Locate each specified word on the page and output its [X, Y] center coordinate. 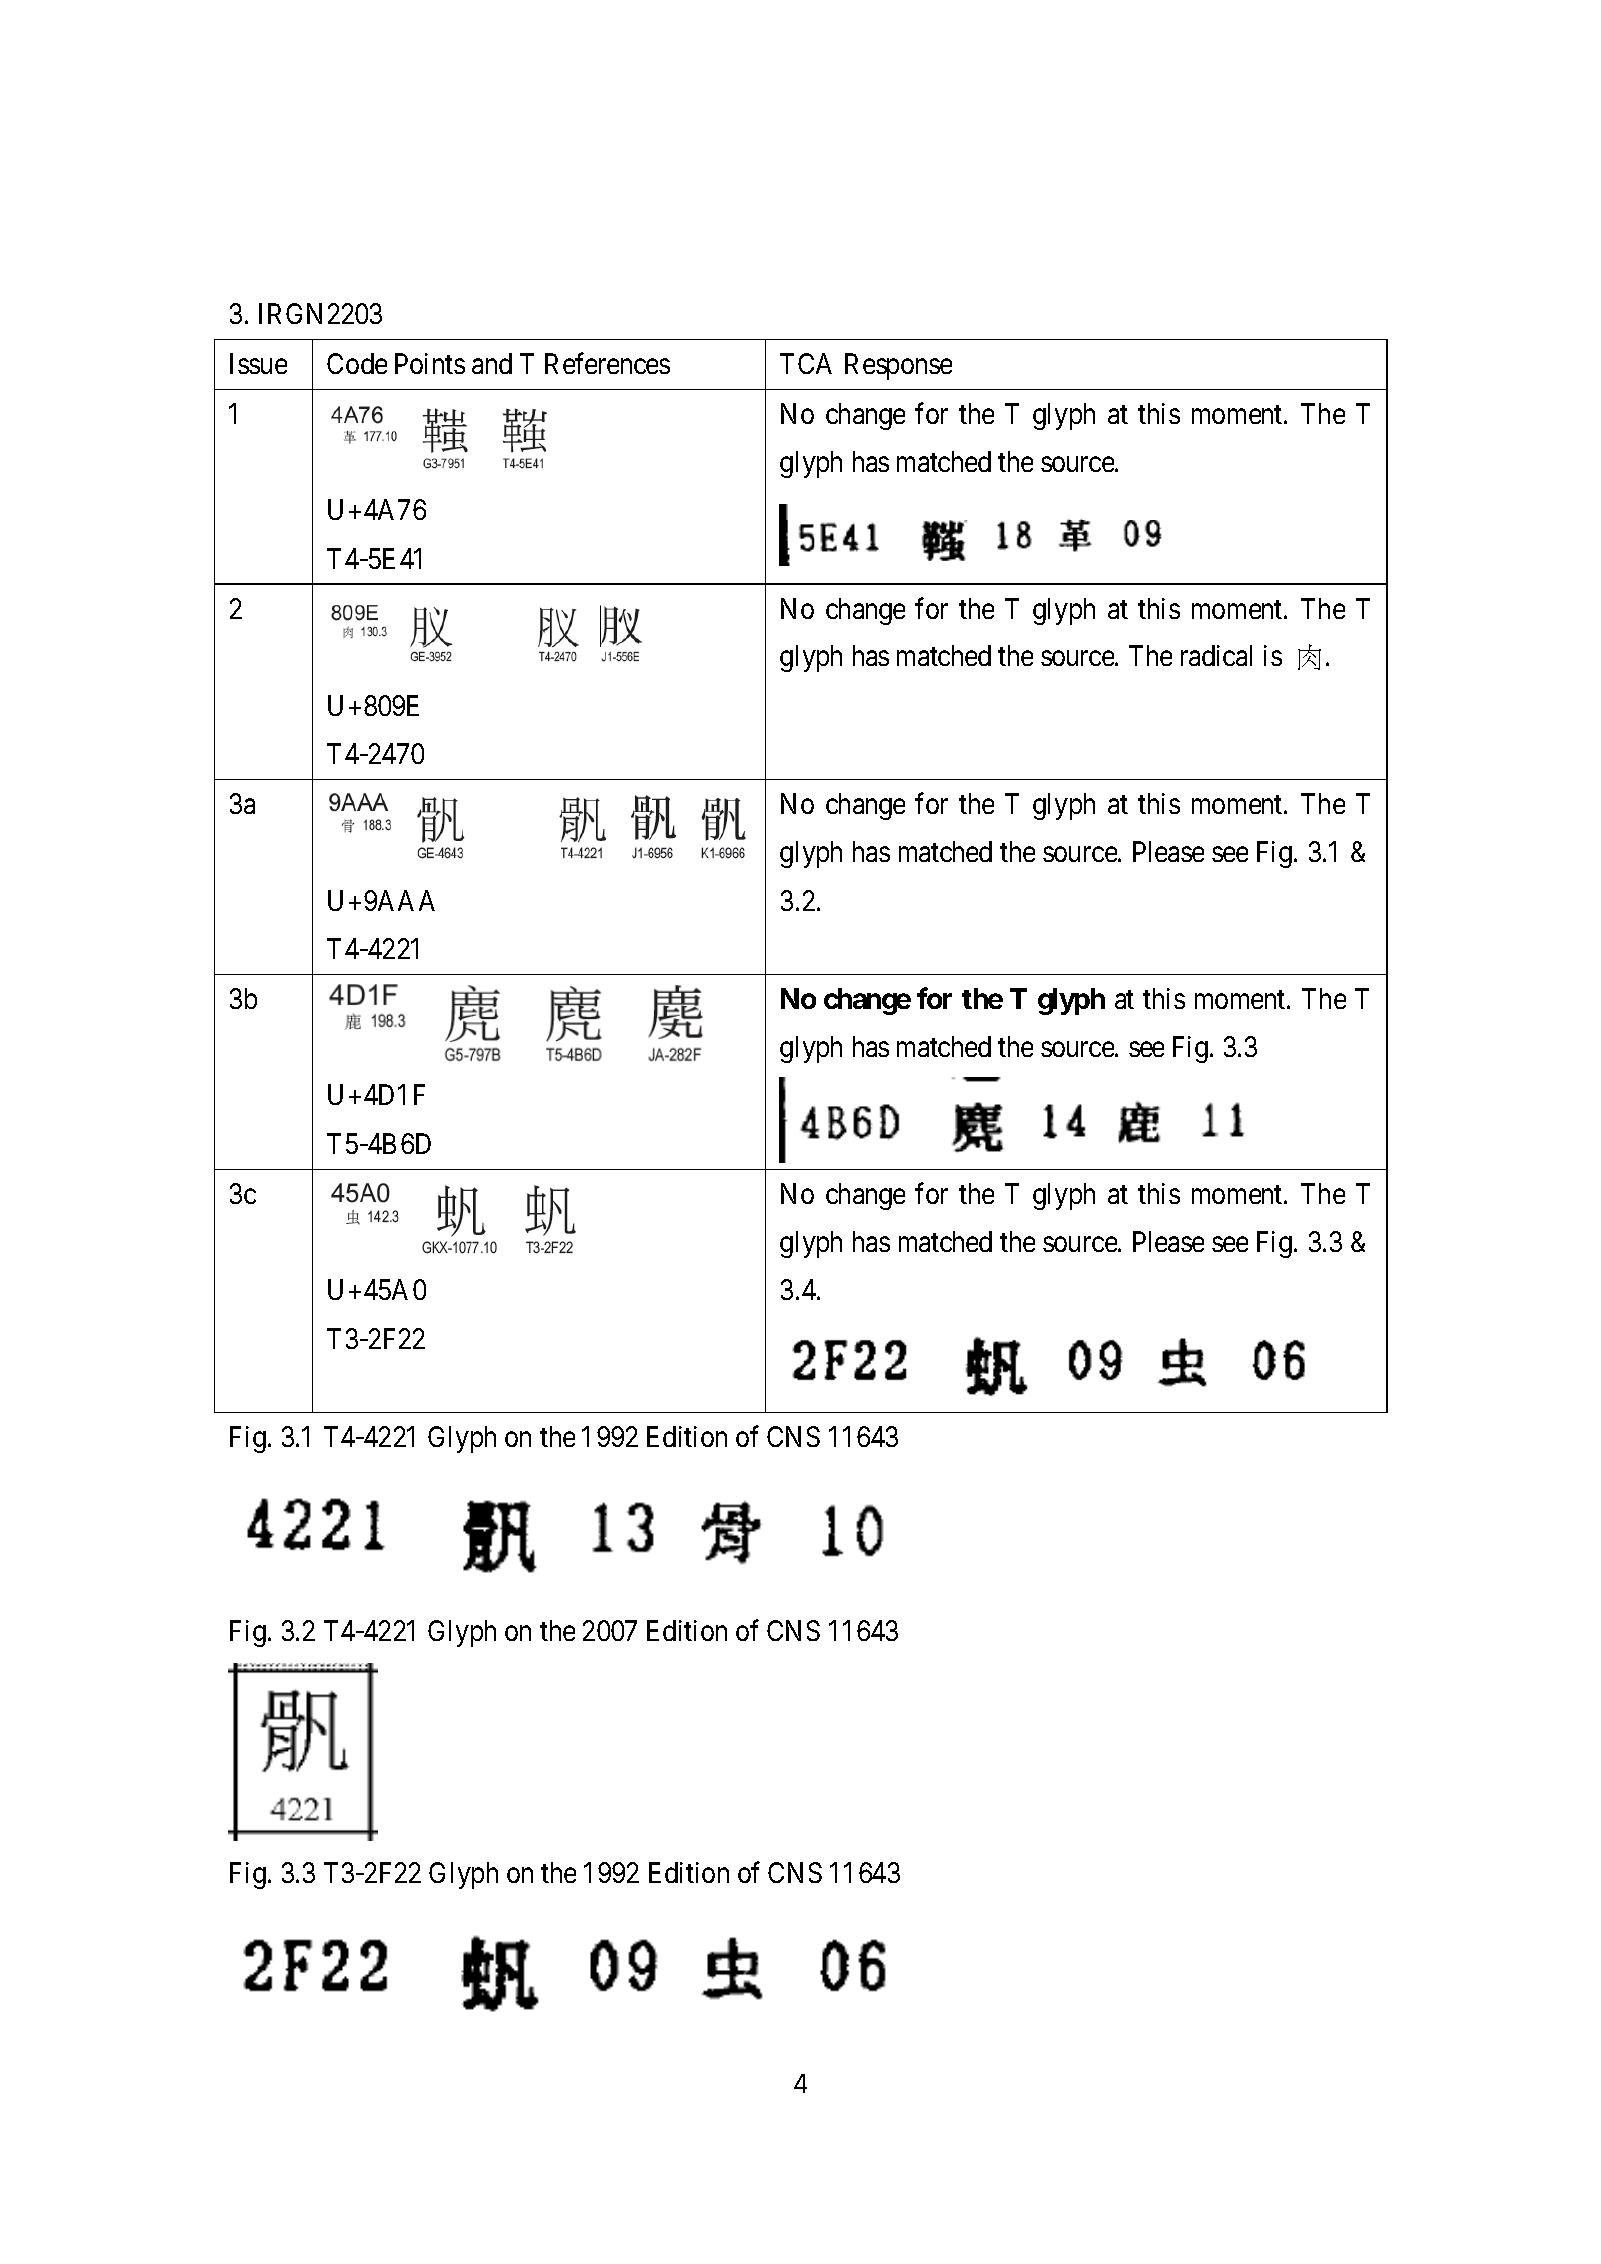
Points [430, 363]
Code [357, 363]
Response [898, 366]
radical [1216, 655]
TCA [806, 363]
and [492, 363]
